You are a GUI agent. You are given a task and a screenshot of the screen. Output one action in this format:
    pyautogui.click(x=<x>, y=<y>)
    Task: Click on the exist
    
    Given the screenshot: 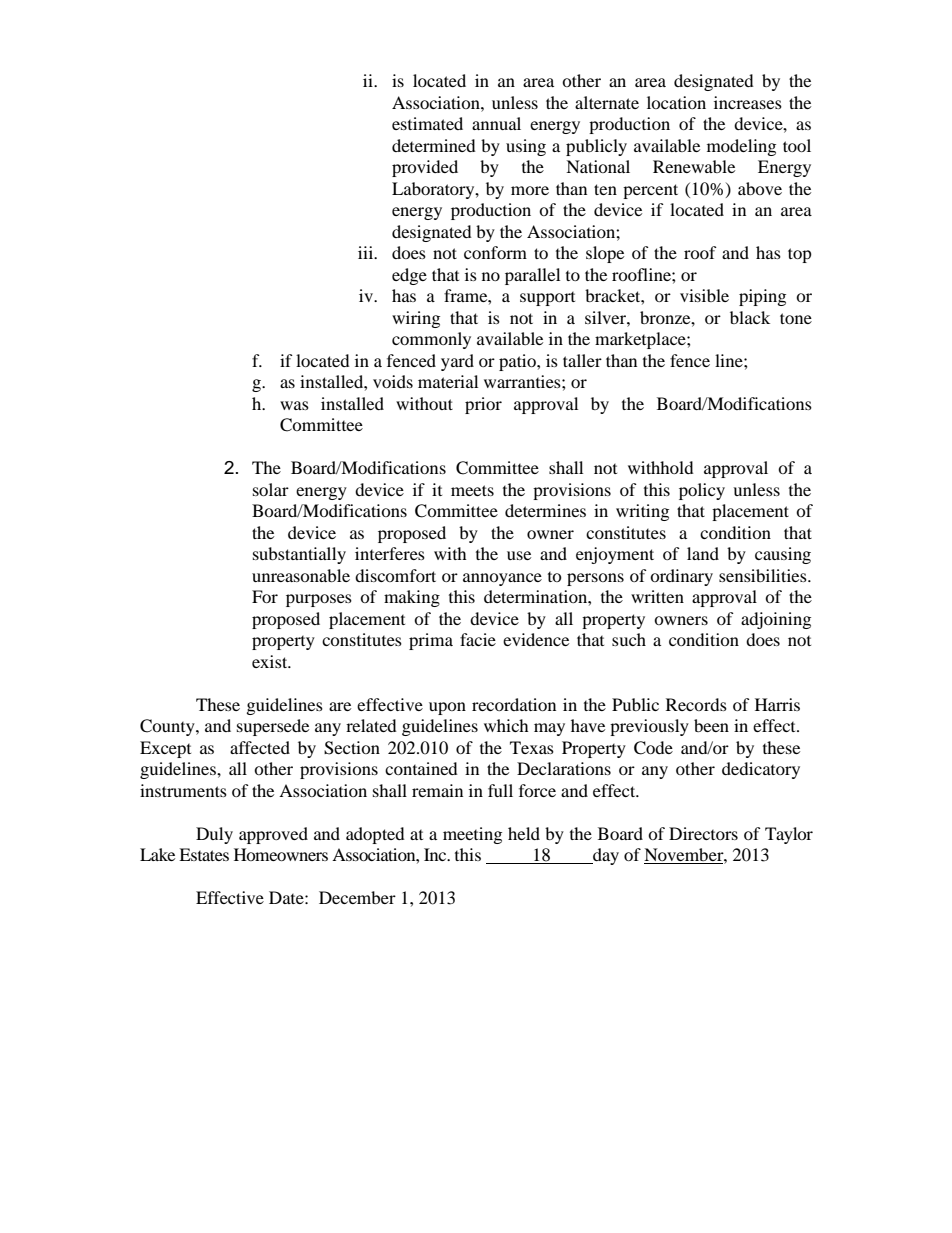 What is the action you would take?
    pyautogui.click(x=271, y=661)
